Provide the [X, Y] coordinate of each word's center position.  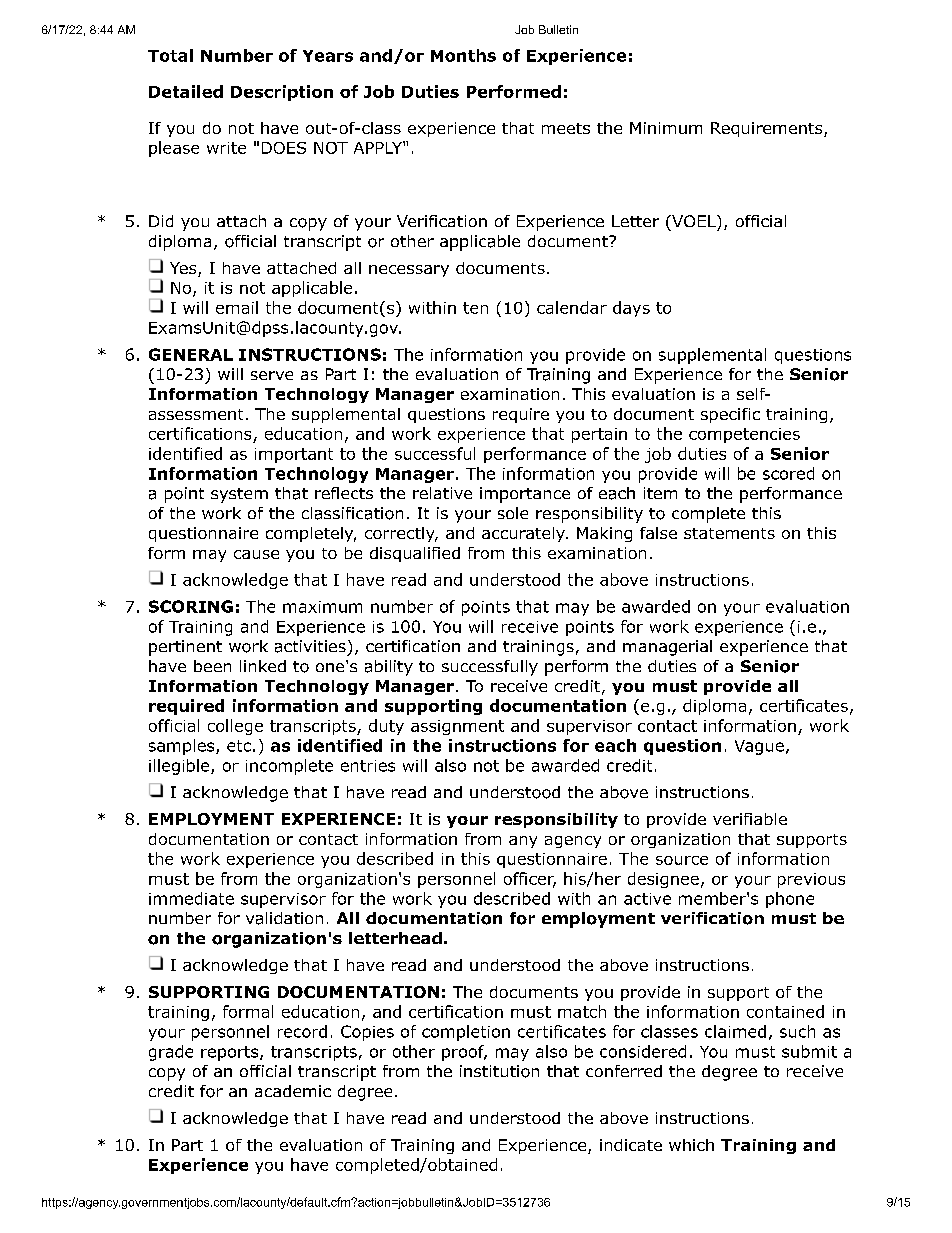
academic [293, 1091]
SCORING [191, 606]
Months [463, 55]
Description [282, 93]
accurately [524, 534]
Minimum [666, 128]
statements [729, 533]
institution [499, 1071]
